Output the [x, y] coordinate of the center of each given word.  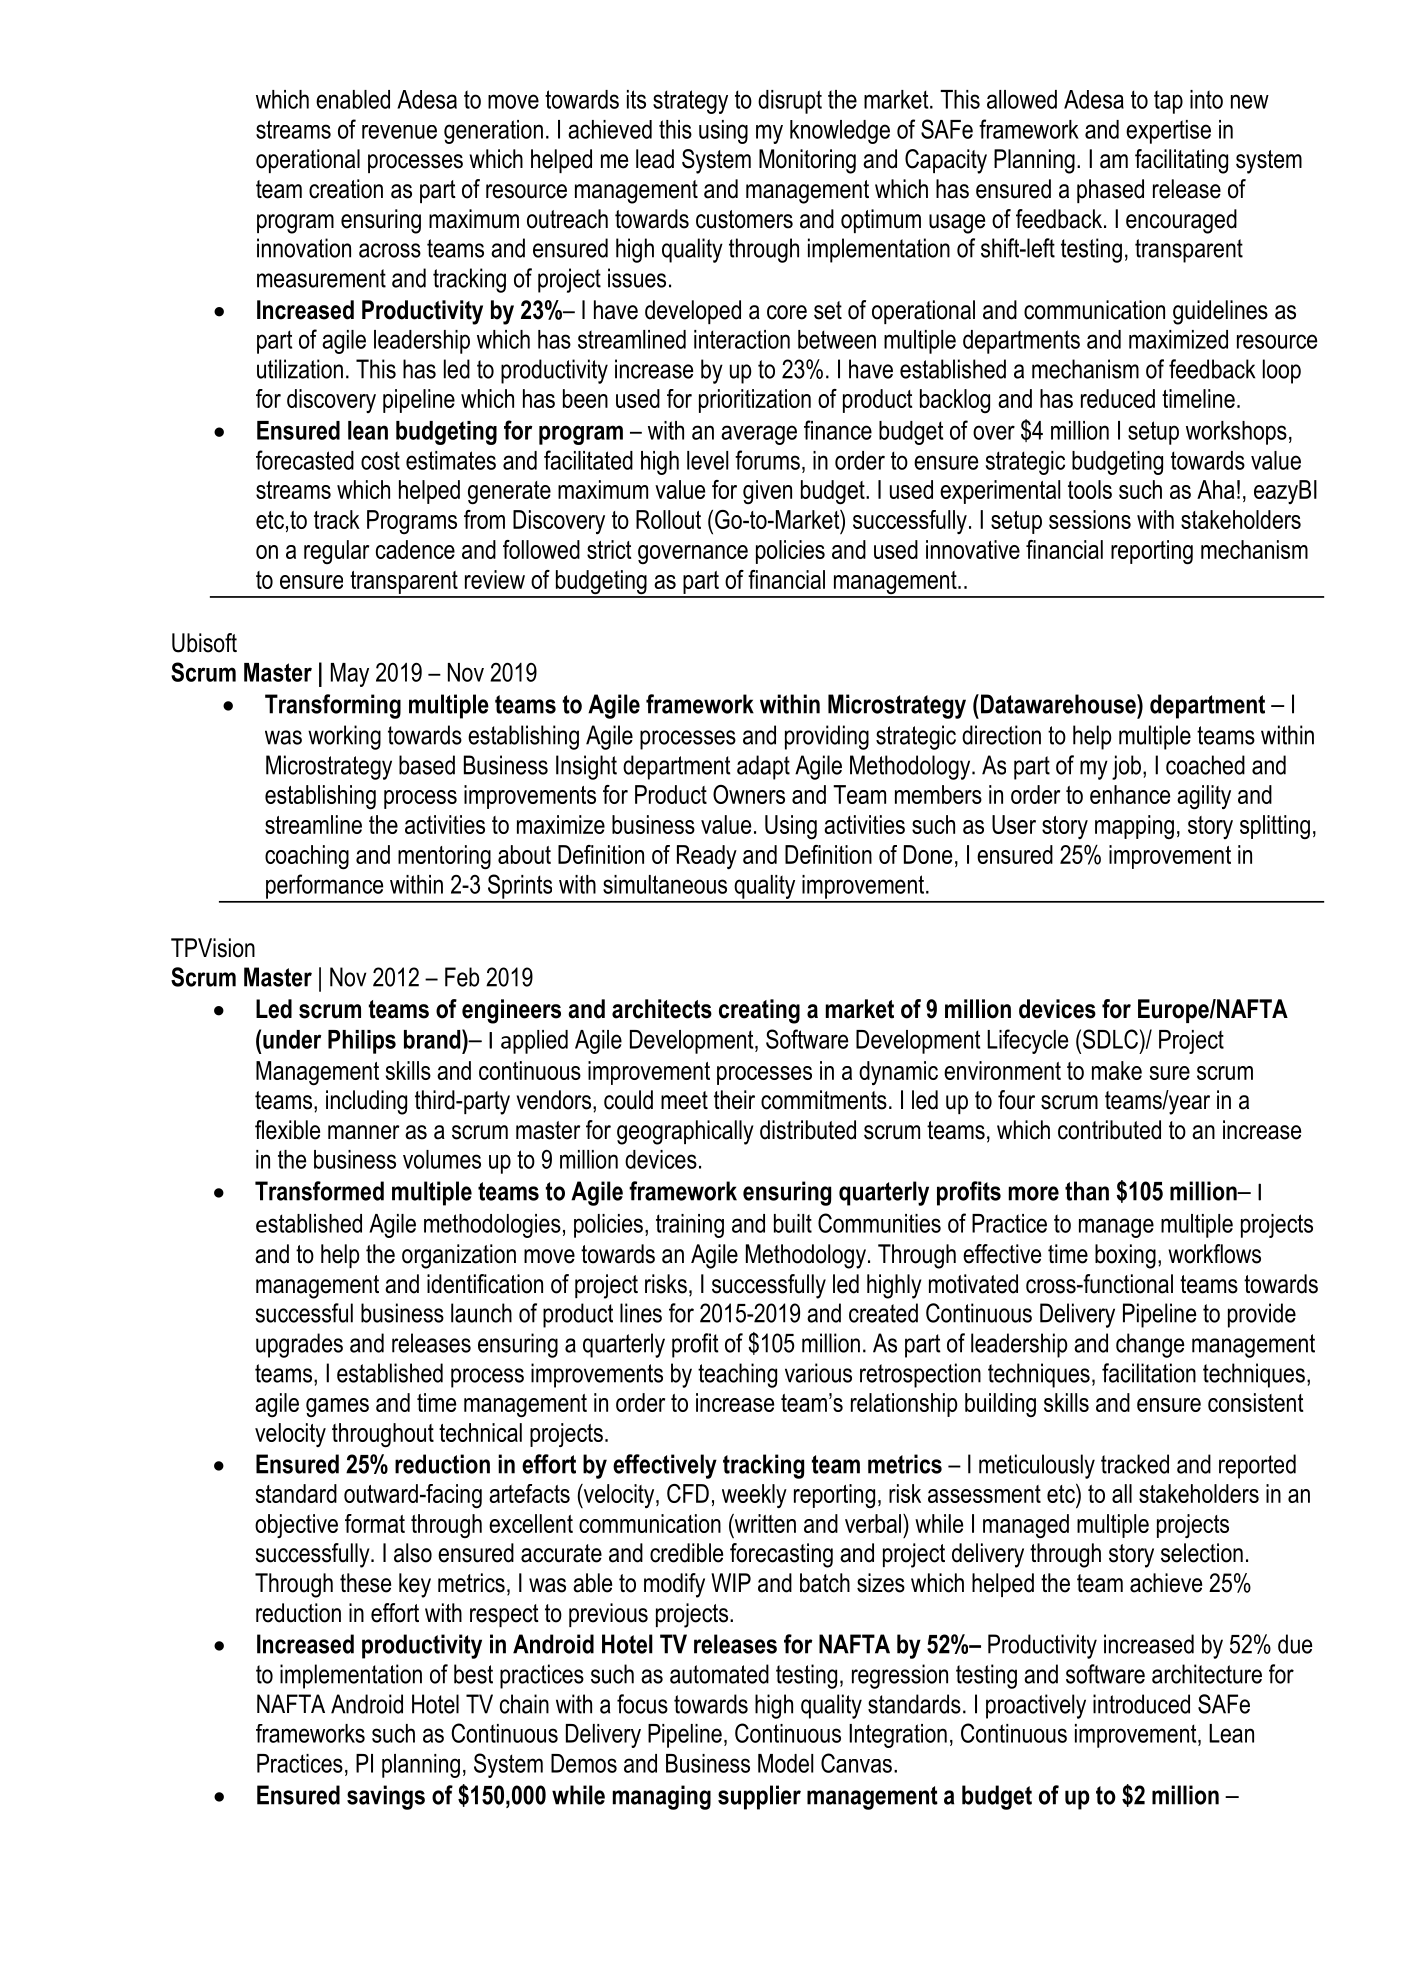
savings [386, 1797]
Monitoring [807, 161]
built [793, 1223]
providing [827, 737]
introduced [1141, 1704]
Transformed [319, 1191]
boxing [1125, 1256]
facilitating [1181, 161]
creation [346, 189]
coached [1205, 765]
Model [785, 1763]
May [350, 675]
